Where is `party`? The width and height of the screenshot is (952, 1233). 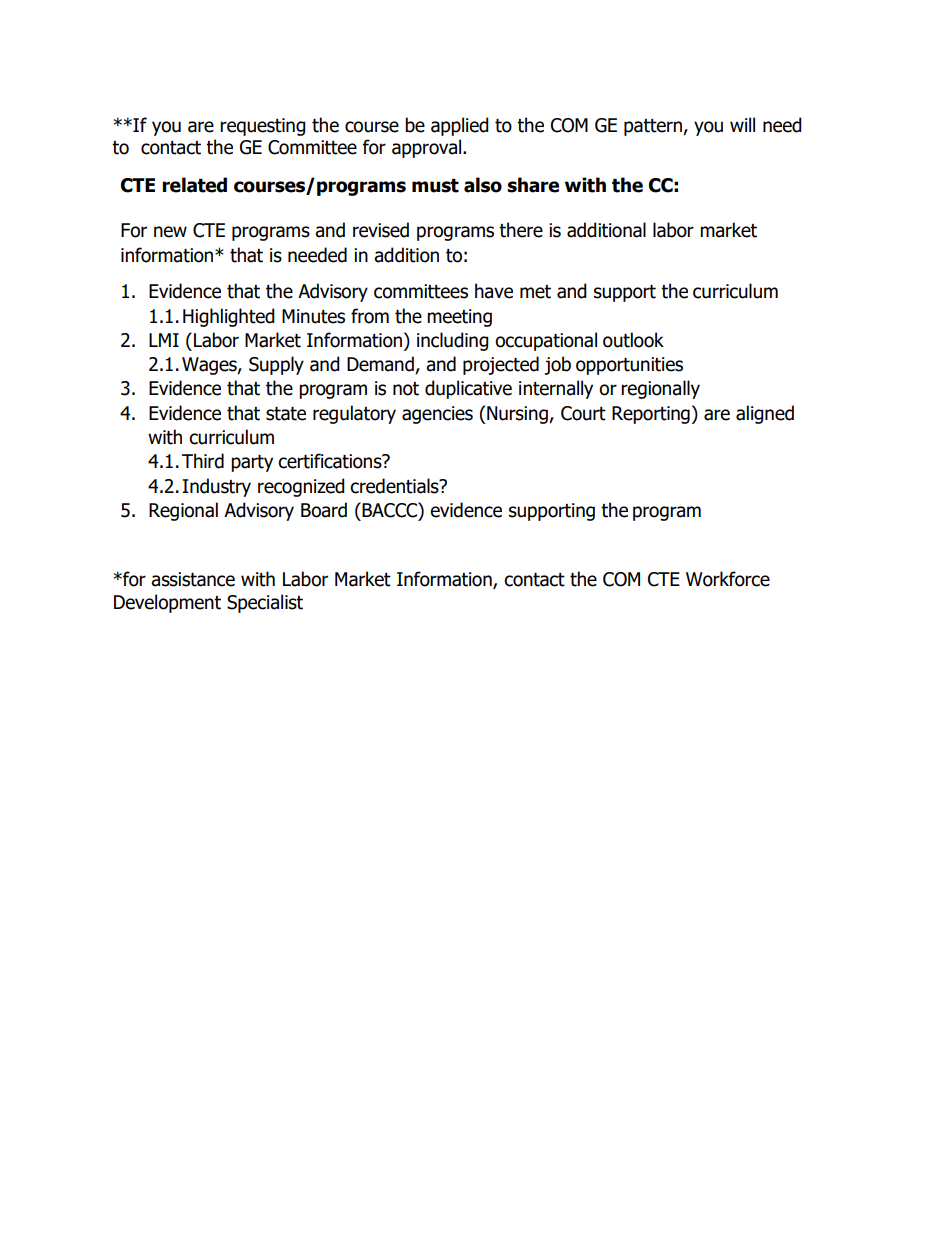 party is located at coordinates (252, 463).
